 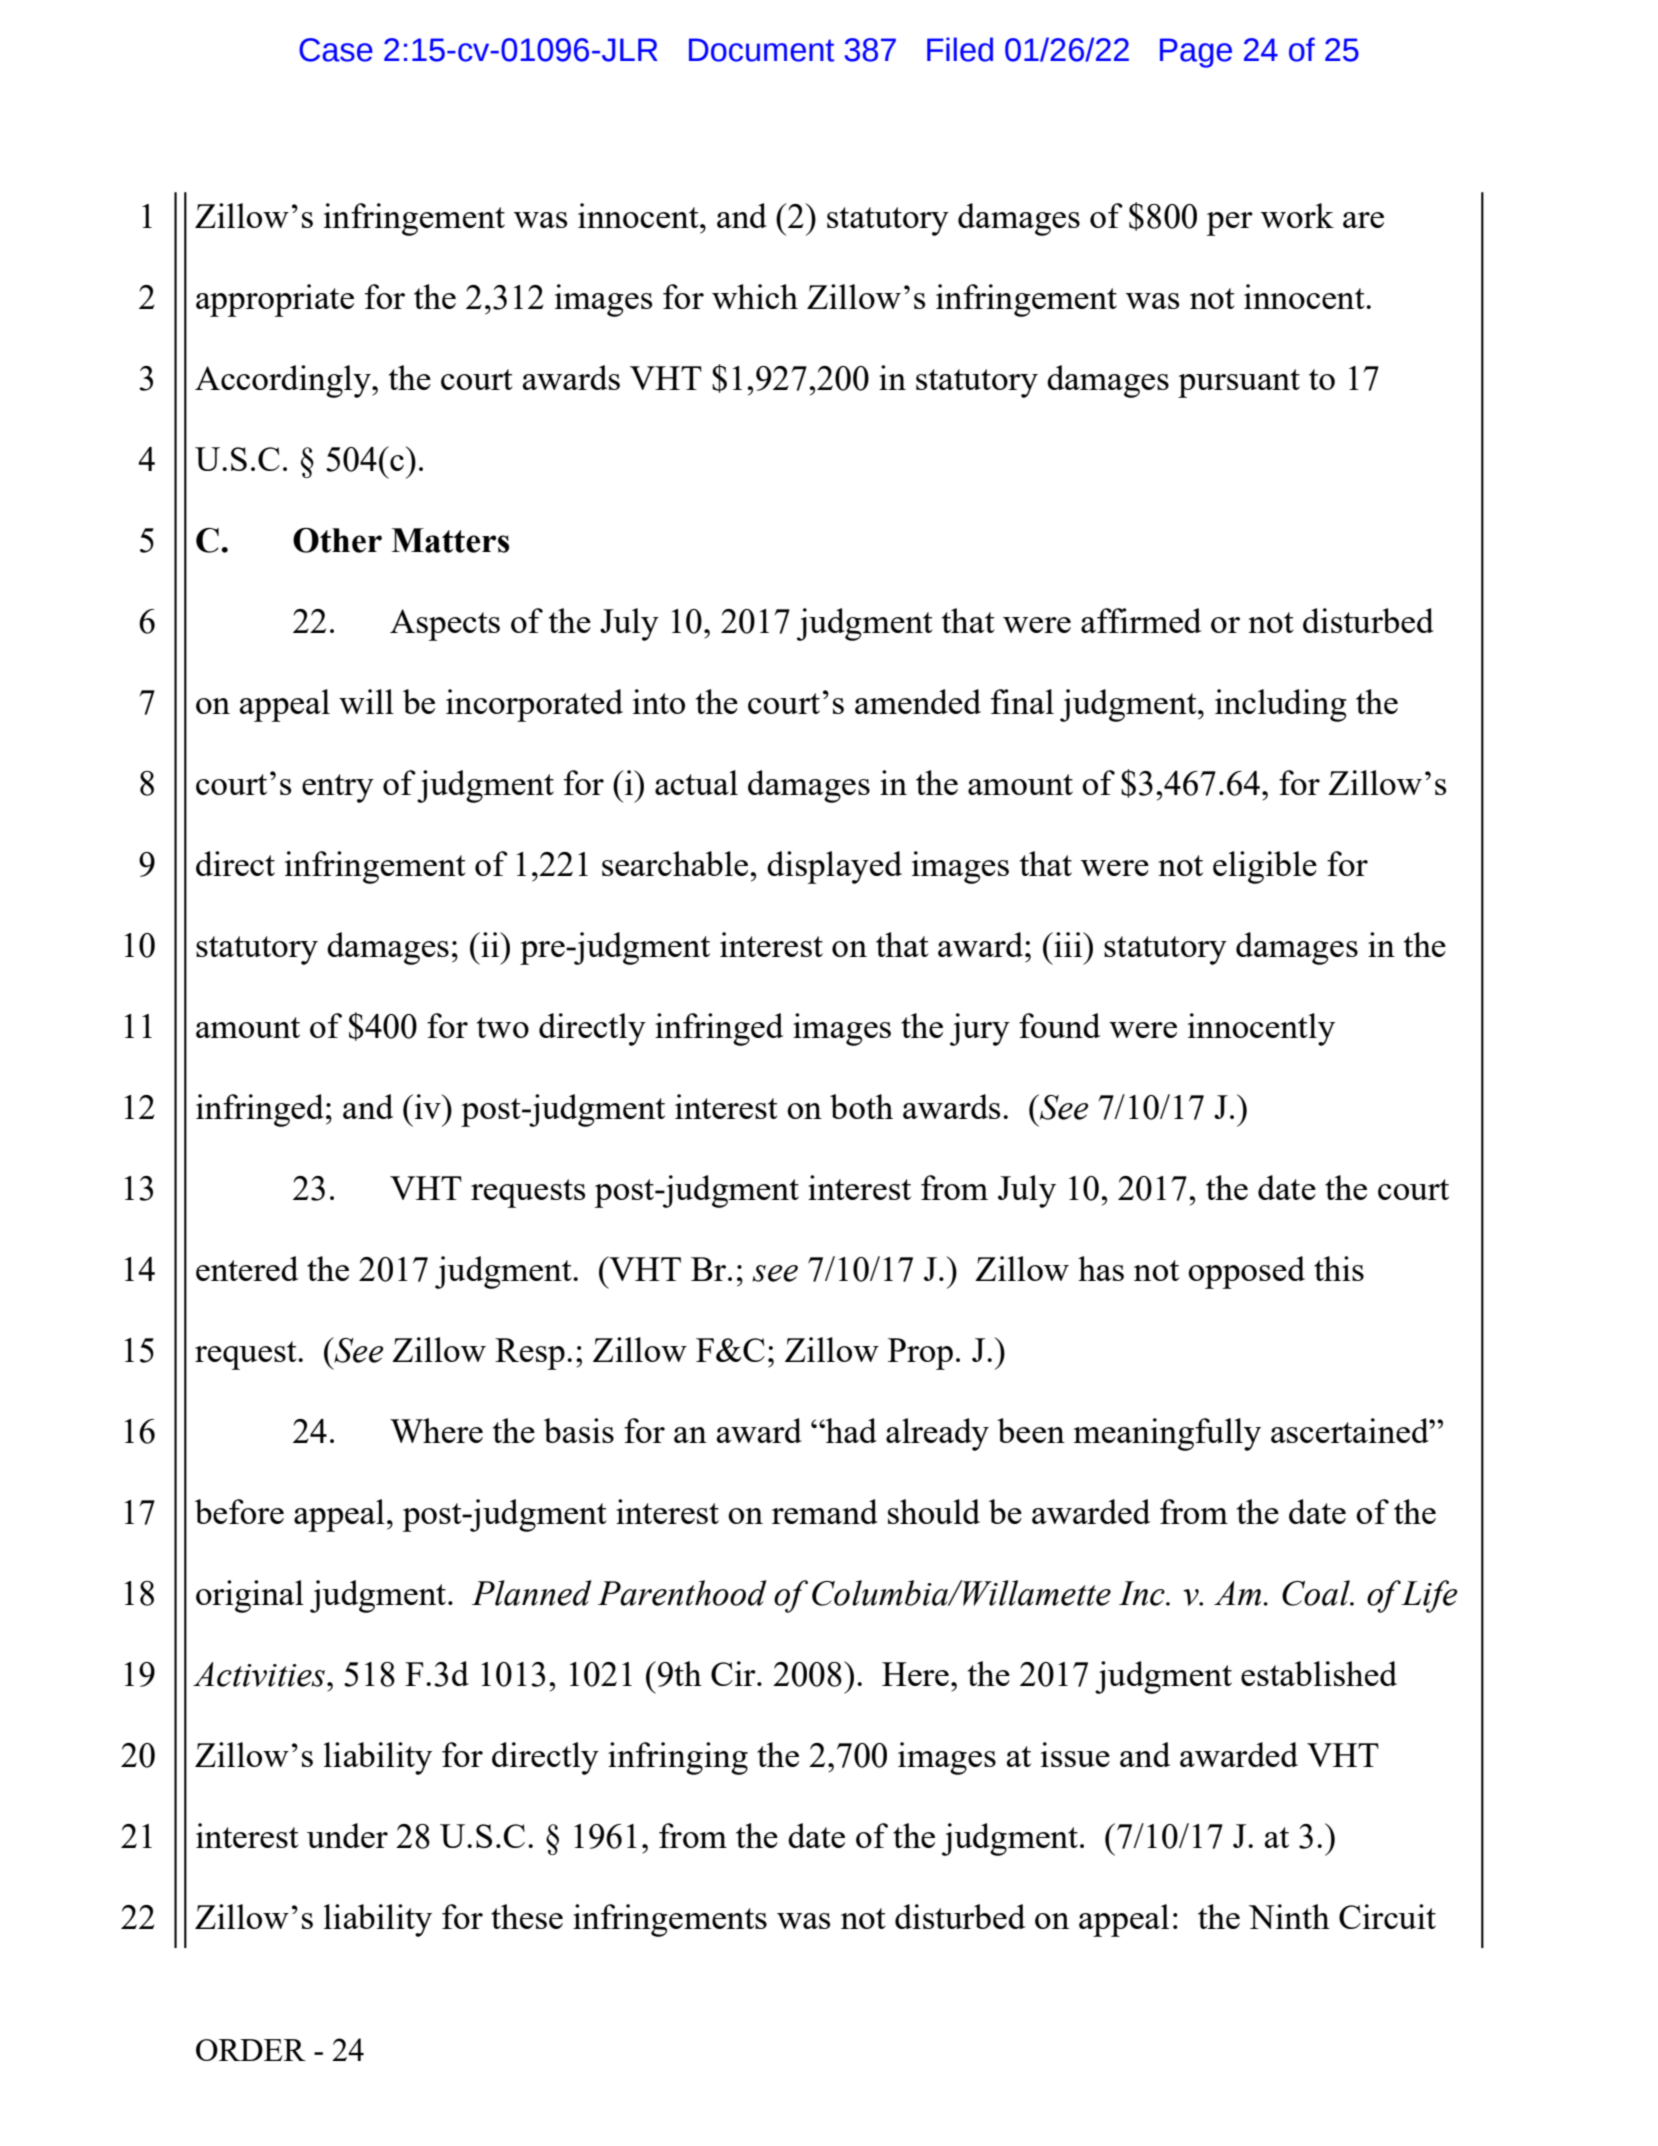 I want to click on Page, so click(x=1196, y=53).
